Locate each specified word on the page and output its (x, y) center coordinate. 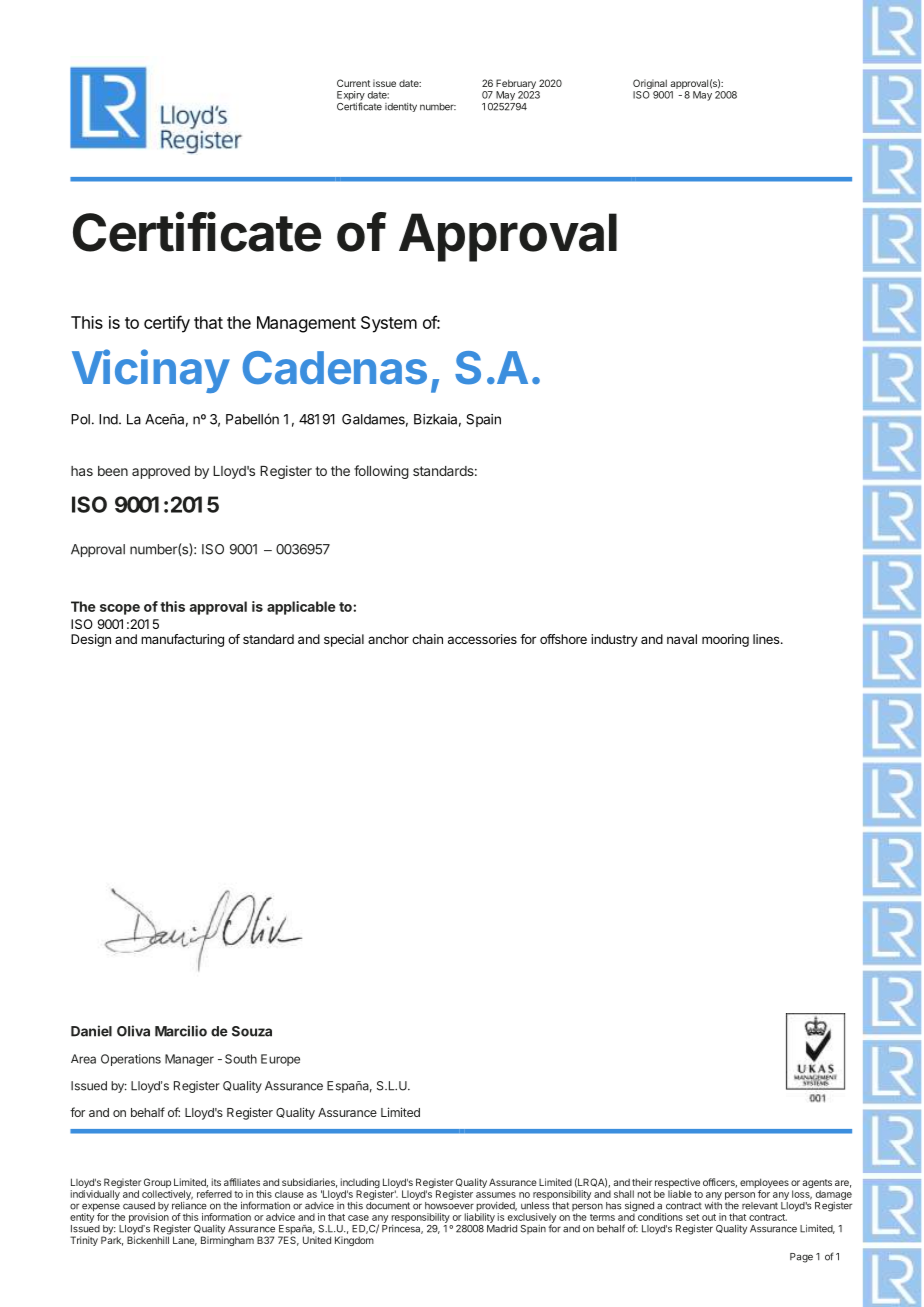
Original (651, 85)
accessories (482, 639)
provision (149, 1217)
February (517, 85)
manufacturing (182, 640)
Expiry (351, 97)
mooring (725, 640)
